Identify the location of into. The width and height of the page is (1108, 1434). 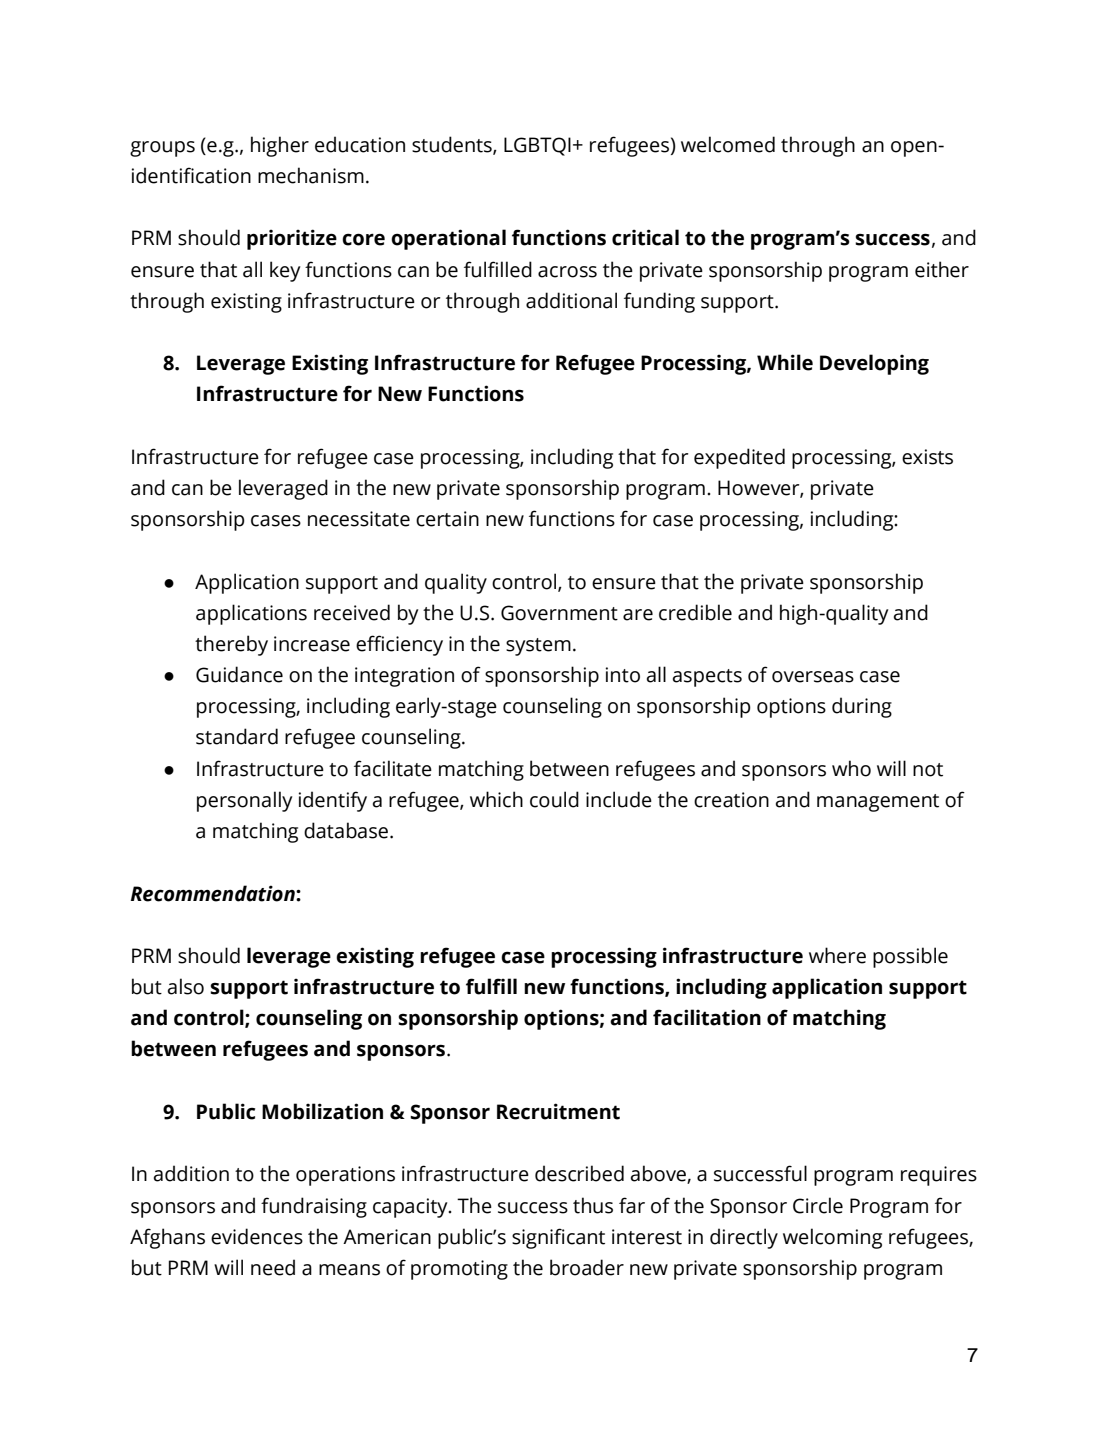
(623, 675).
